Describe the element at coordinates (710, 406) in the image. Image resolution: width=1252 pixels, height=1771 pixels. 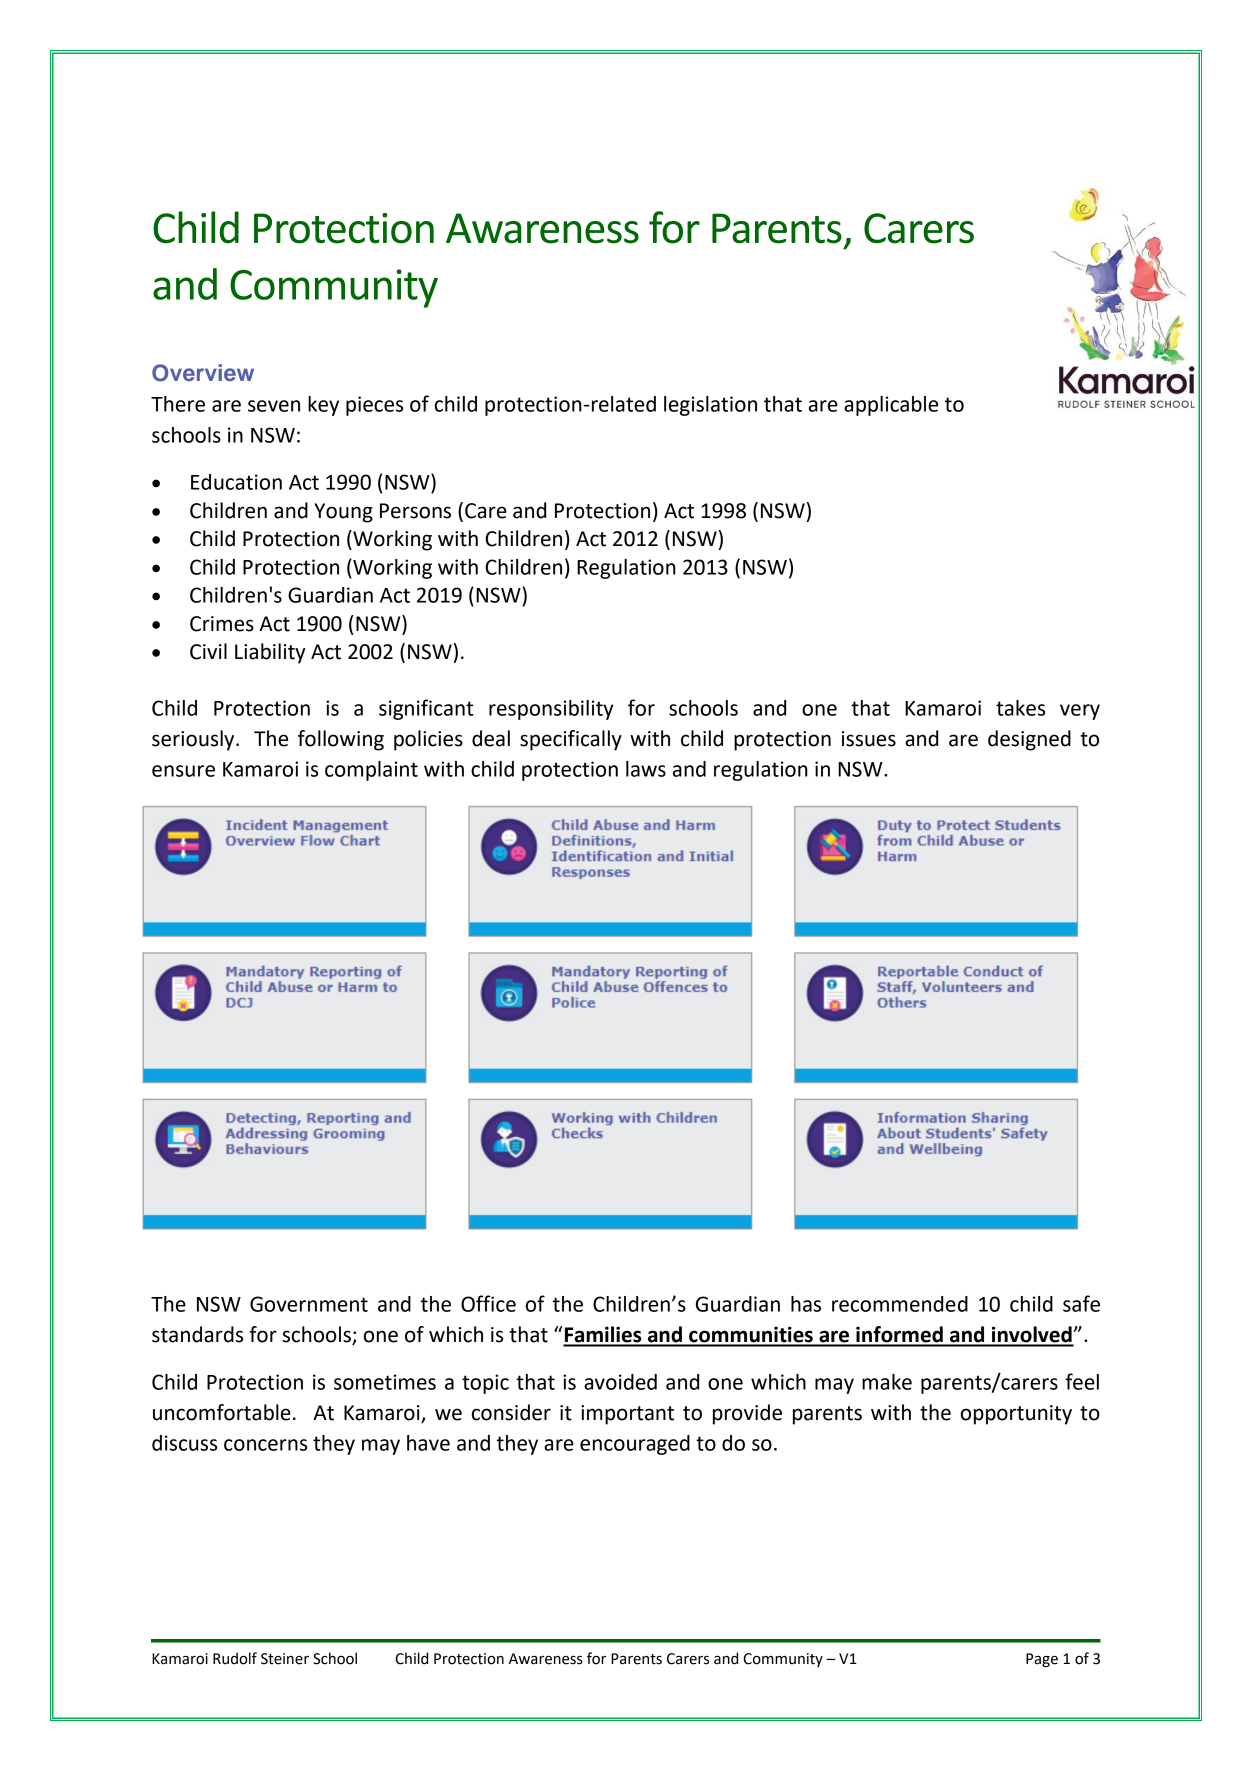
I see `legislation` at that location.
